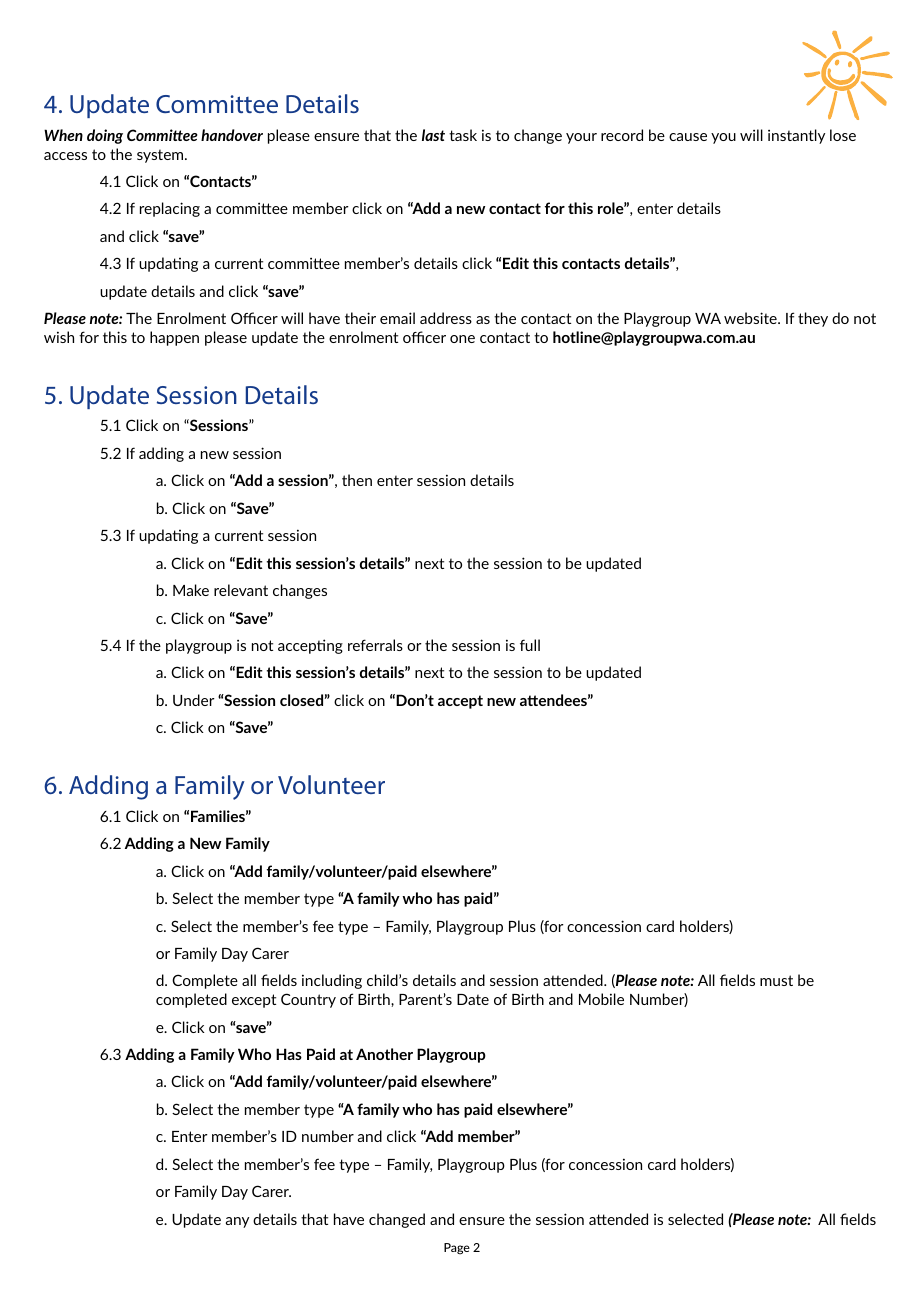  I want to click on full, so click(530, 645).
